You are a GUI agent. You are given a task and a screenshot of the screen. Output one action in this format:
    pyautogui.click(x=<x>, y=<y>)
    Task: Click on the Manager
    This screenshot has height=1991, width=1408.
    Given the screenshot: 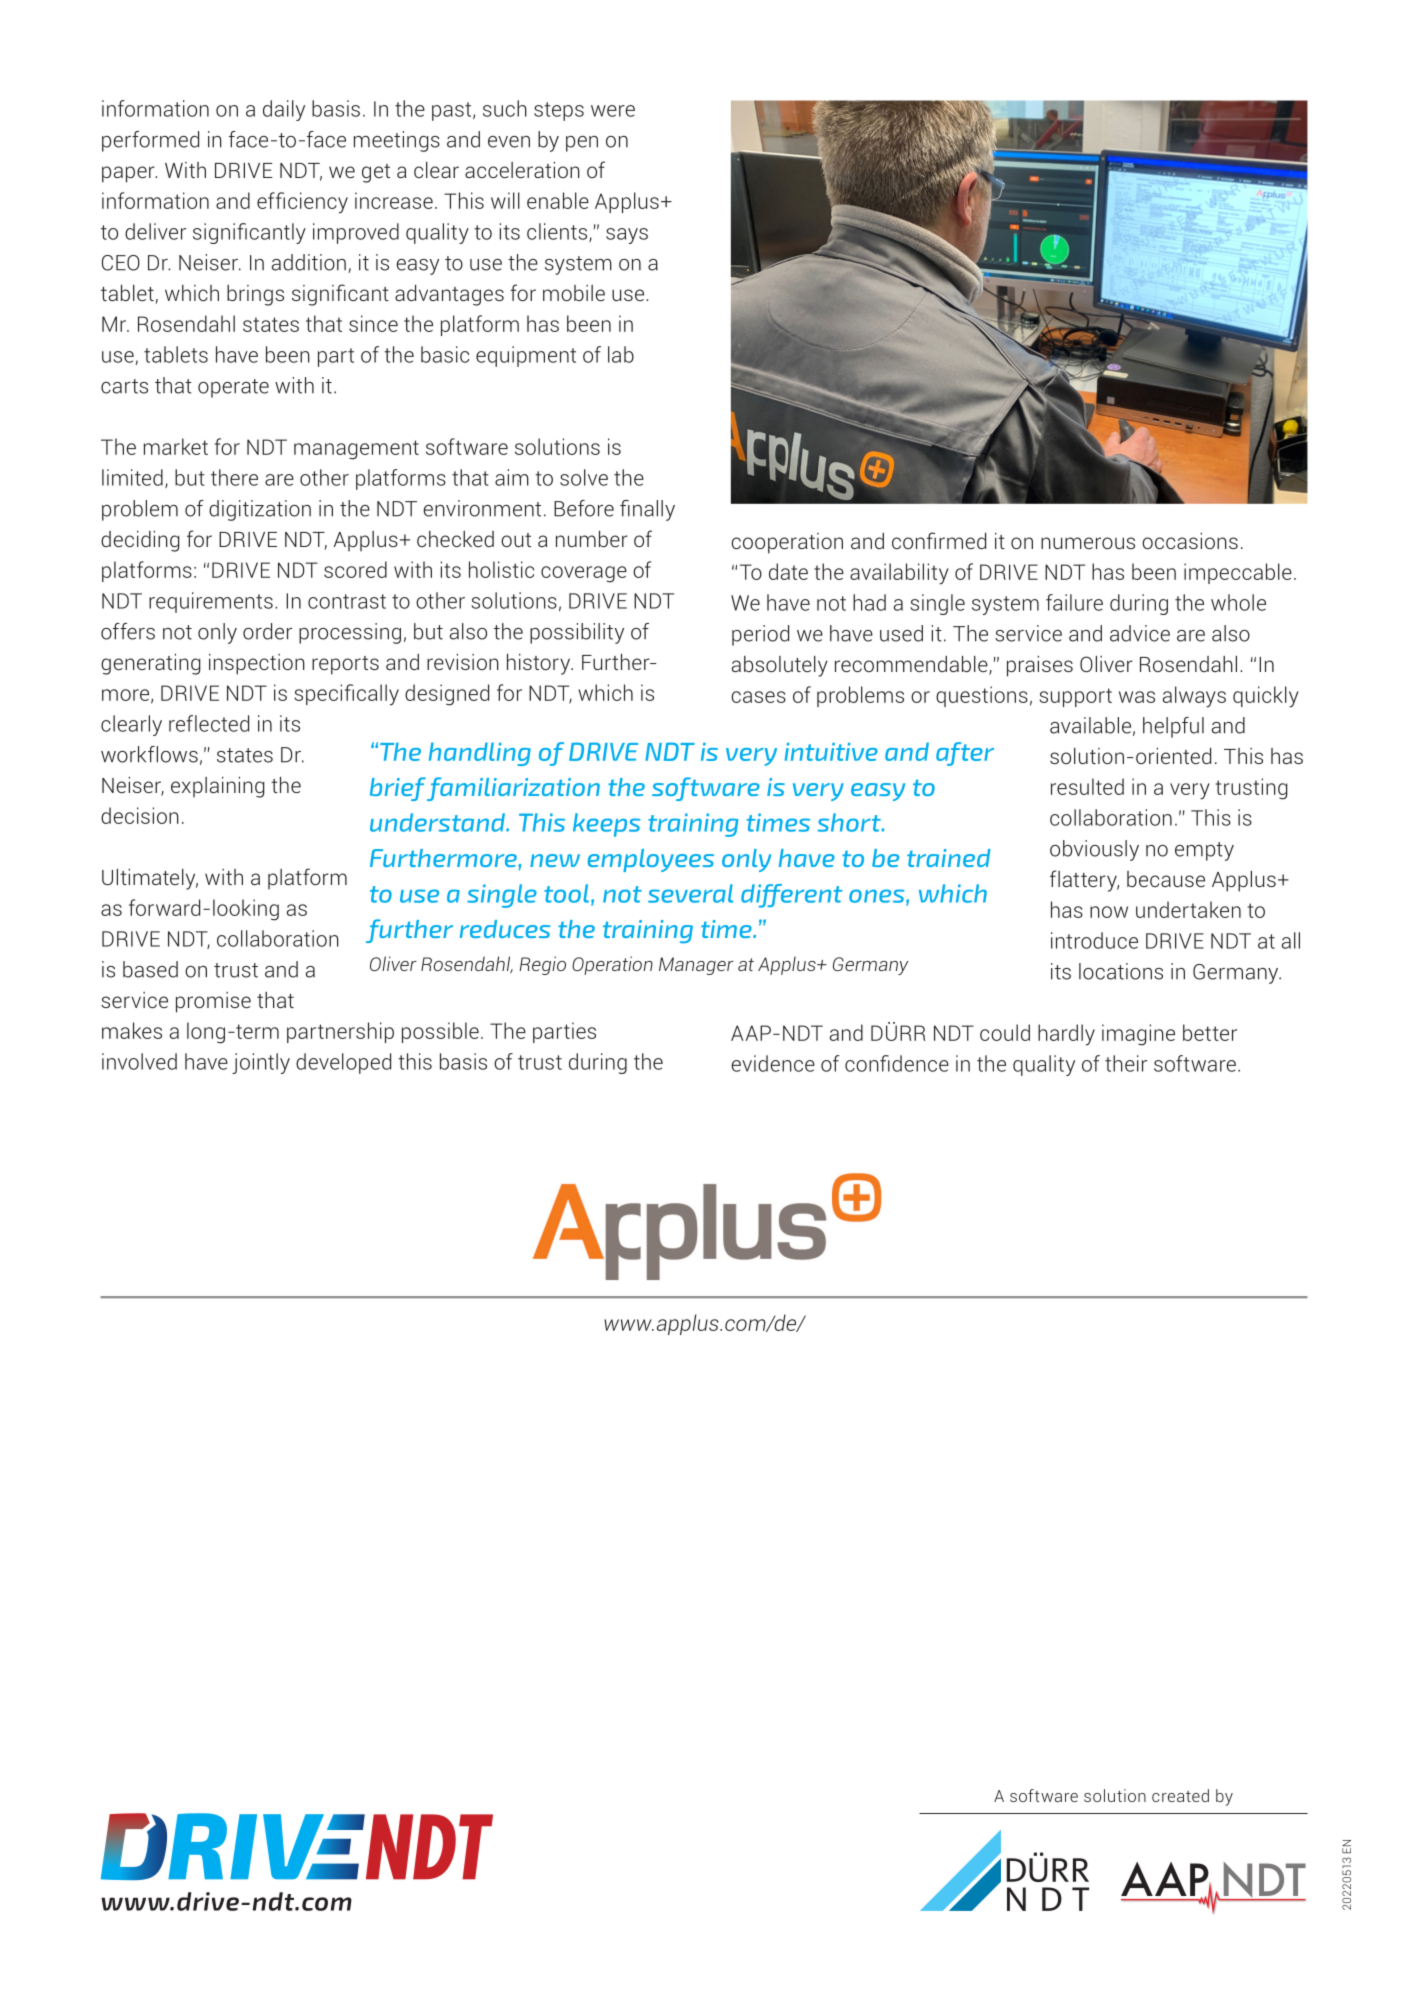 What is the action you would take?
    pyautogui.click(x=696, y=966)
